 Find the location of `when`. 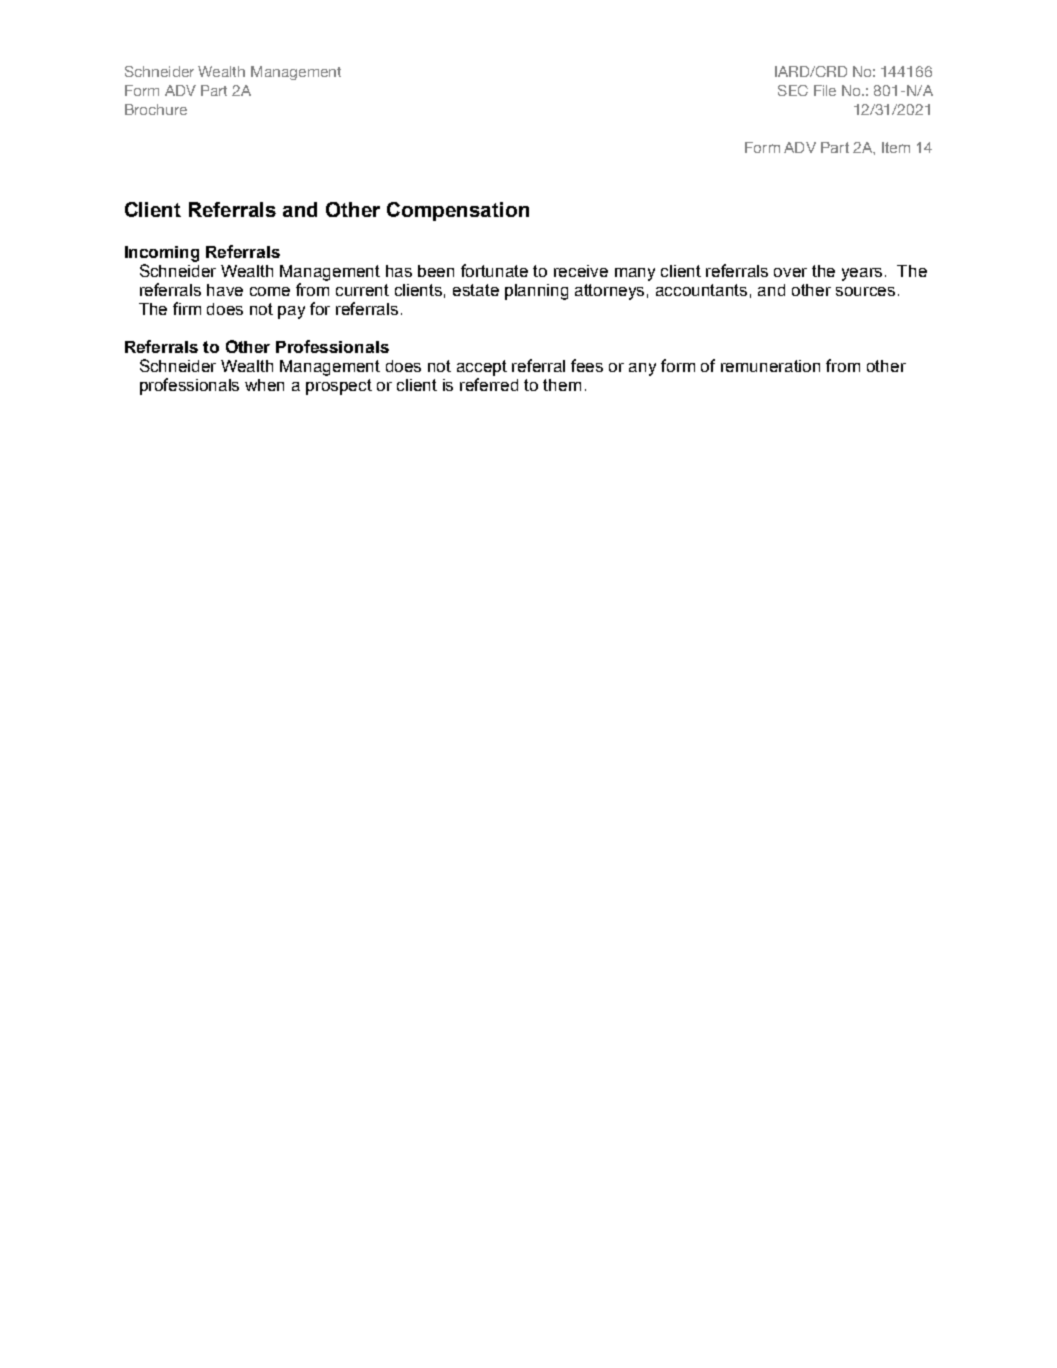

when is located at coordinates (264, 385).
